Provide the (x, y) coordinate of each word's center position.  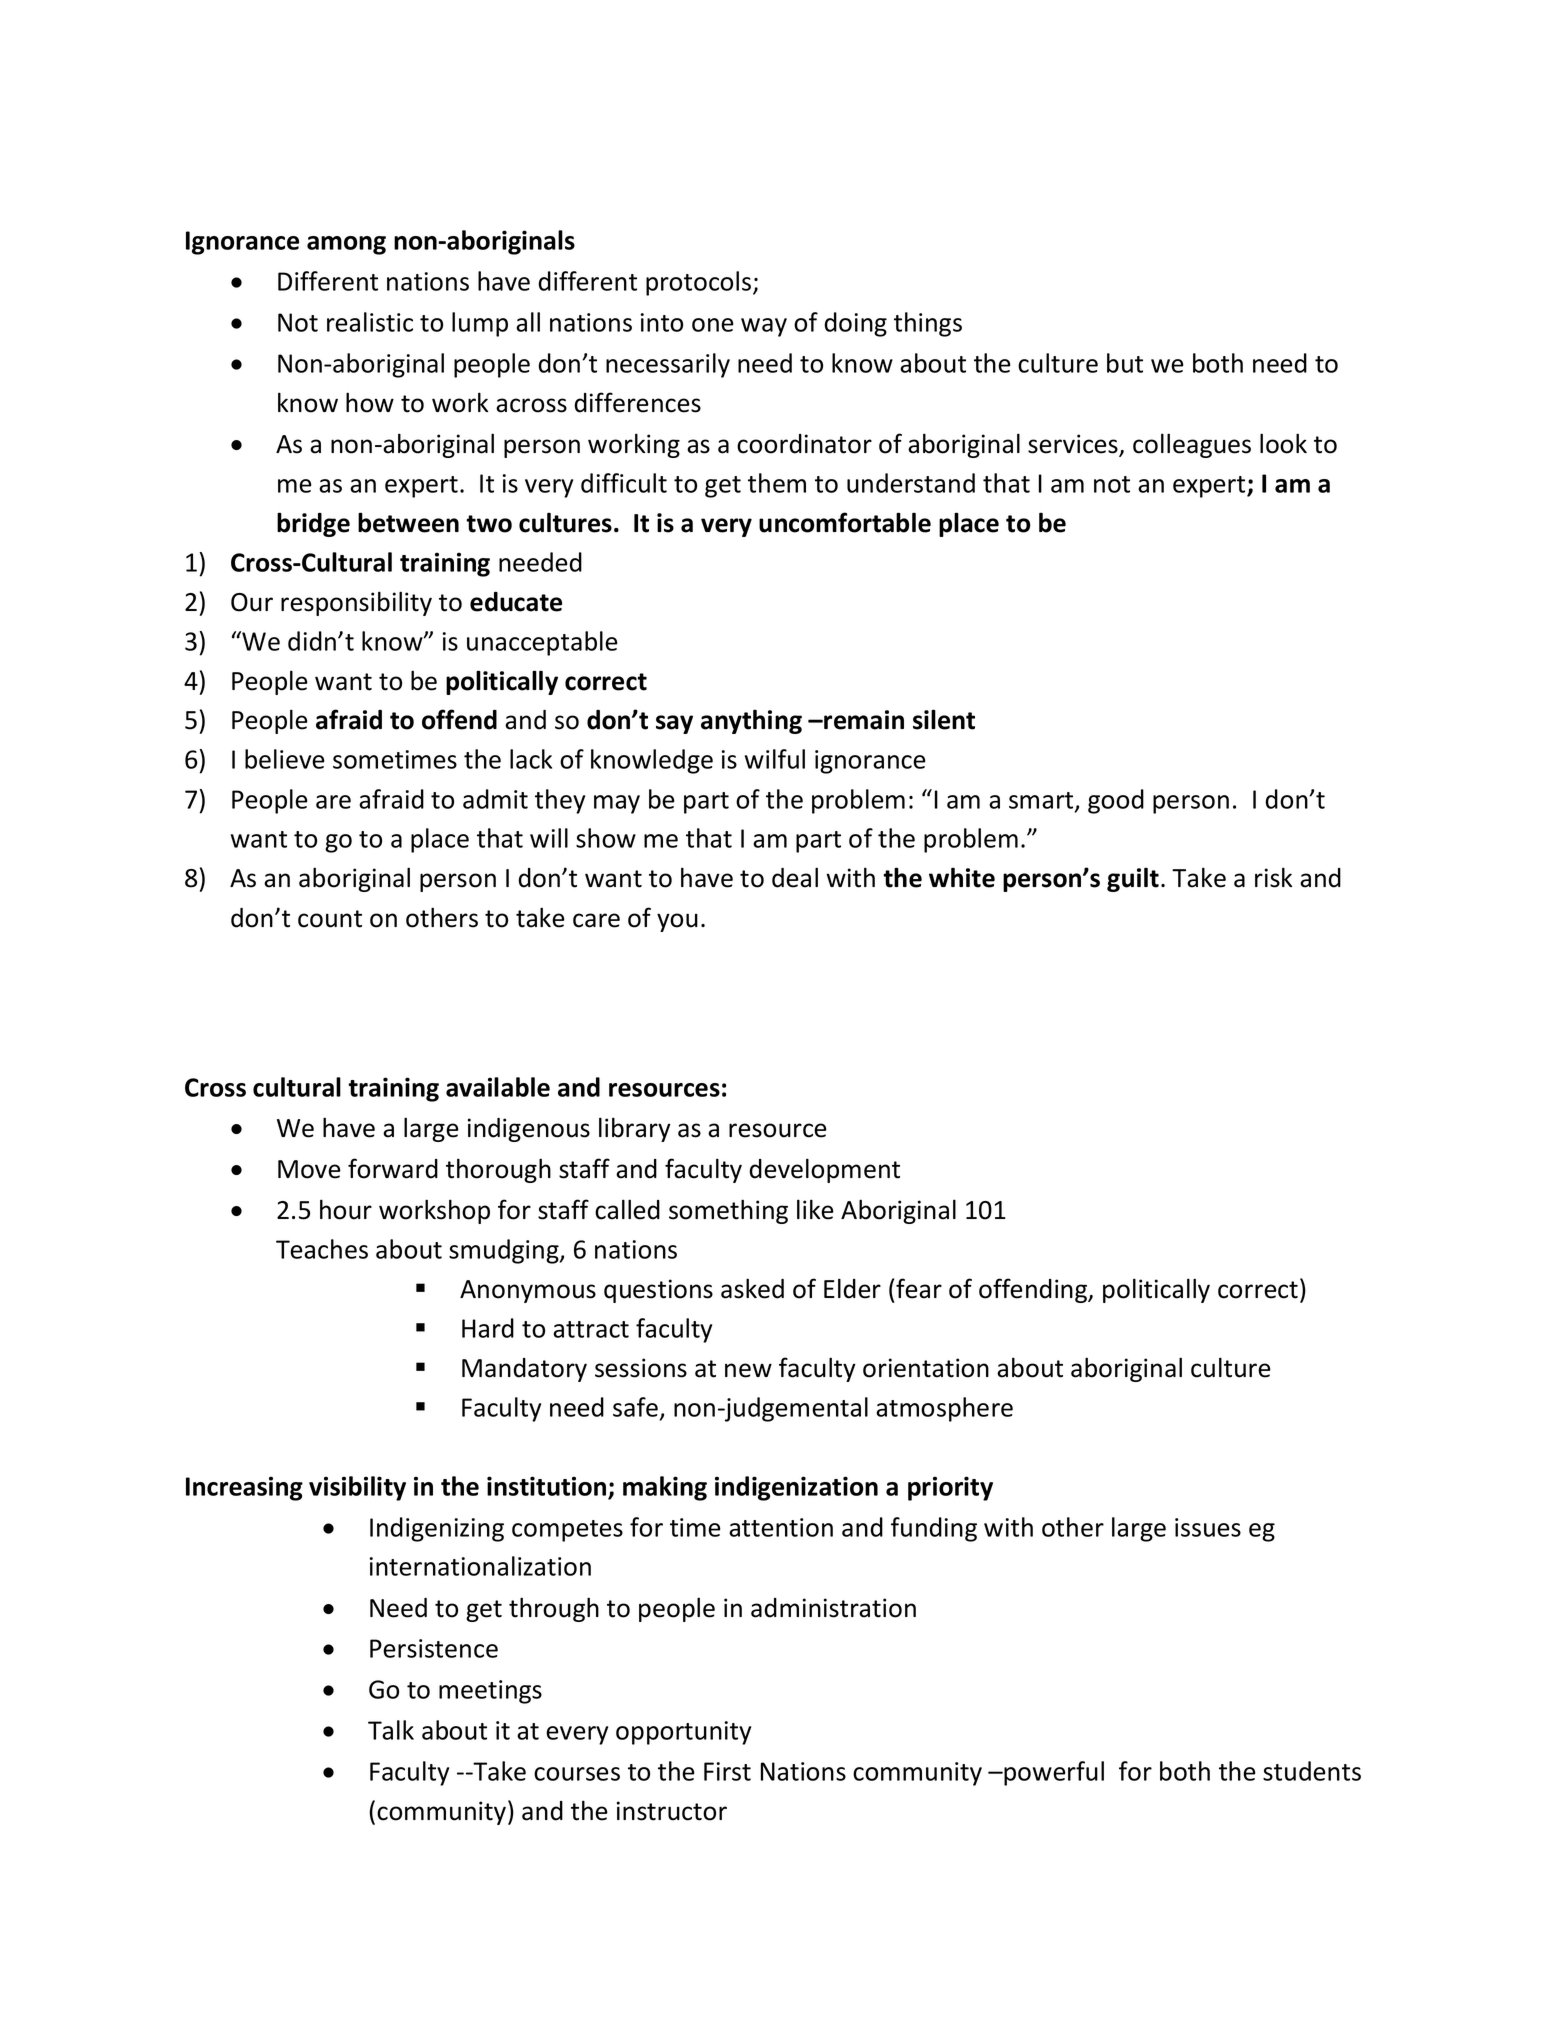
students (1312, 1771)
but (1125, 363)
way (764, 327)
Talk (391, 1730)
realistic (370, 322)
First (727, 1771)
